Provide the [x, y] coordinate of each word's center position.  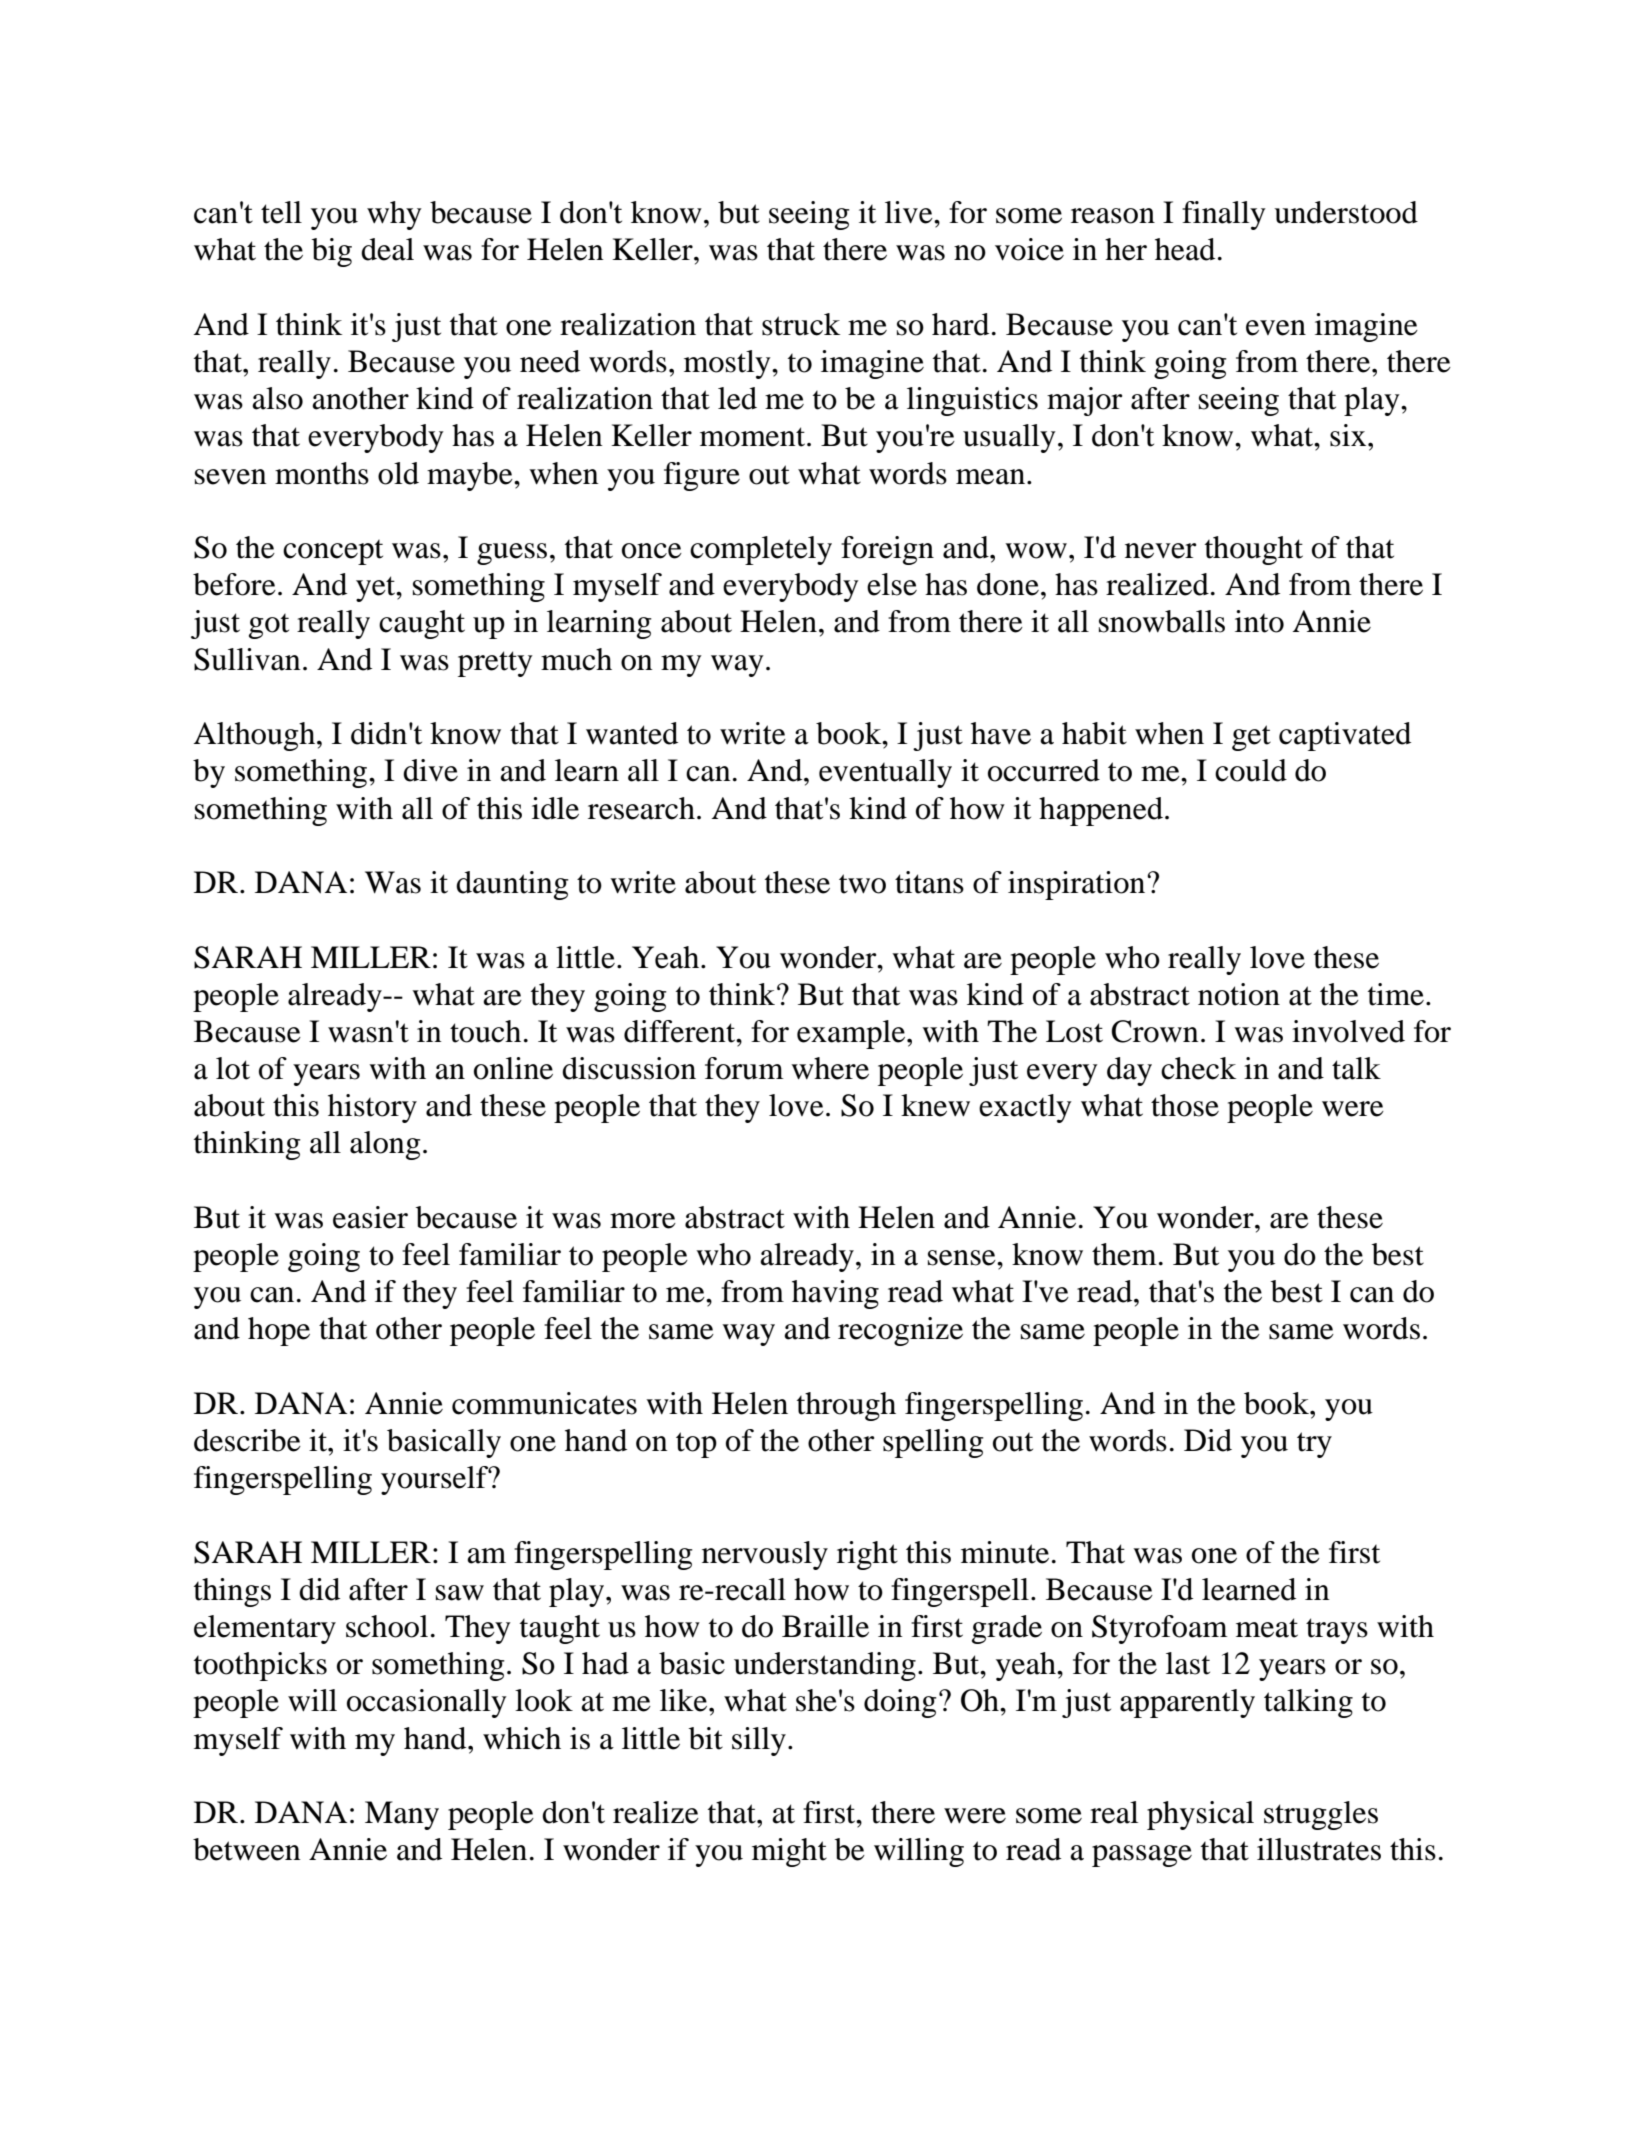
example [852, 1034]
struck [801, 324]
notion [1239, 994]
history [372, 1108]
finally [1224, 215]
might [789, 1852]
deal [387, 249]
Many [402, 1815]
